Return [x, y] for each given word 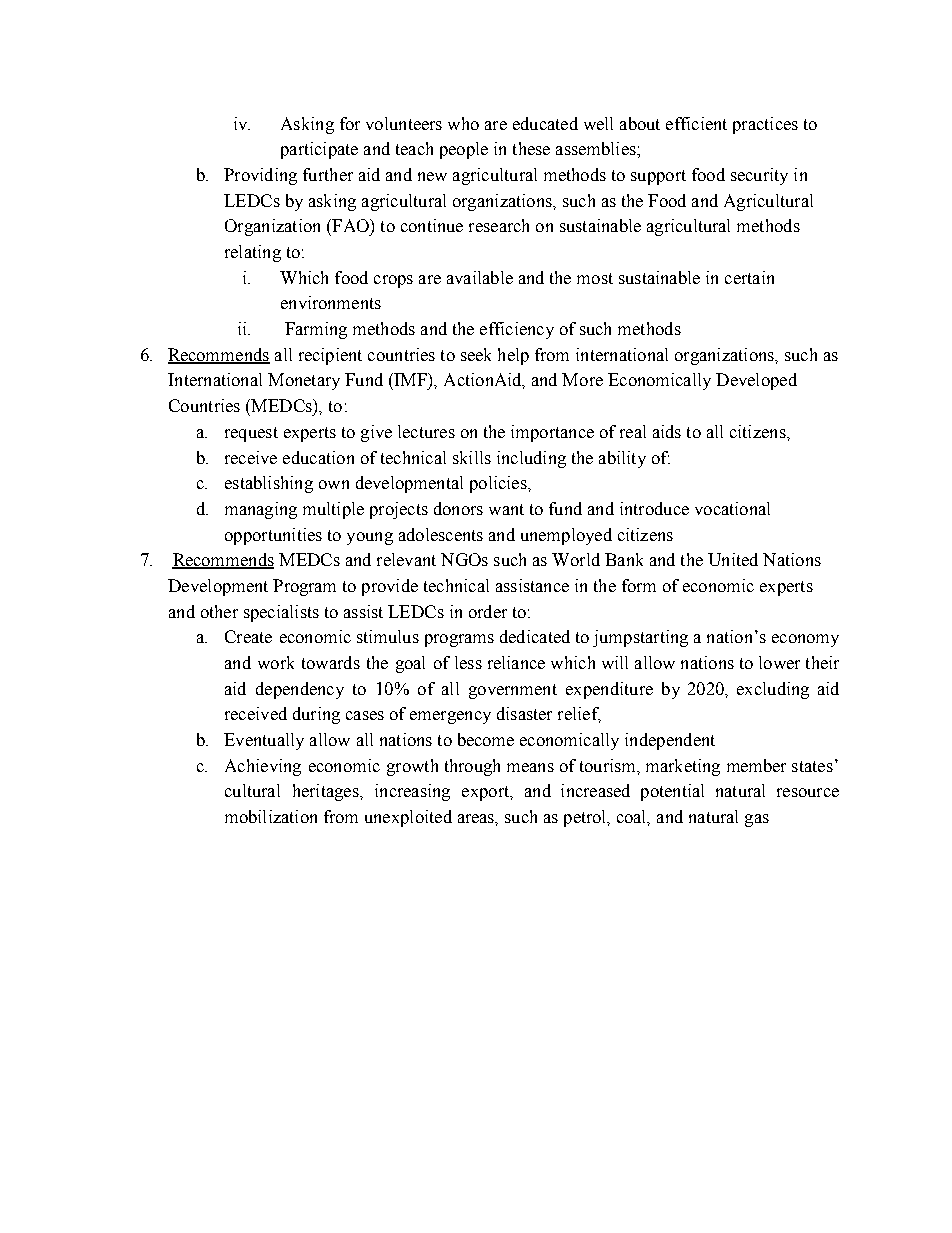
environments [331, 302]
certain [749, 277]
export [486, 793]
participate [319, 150]
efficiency [517, 330]
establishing [269, 484]
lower [779, 662]
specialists [281, 613]
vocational [732, 508]
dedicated [535, 636]
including [531, 459]
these [531, 148]
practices [765, 125]
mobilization [271, 816]
